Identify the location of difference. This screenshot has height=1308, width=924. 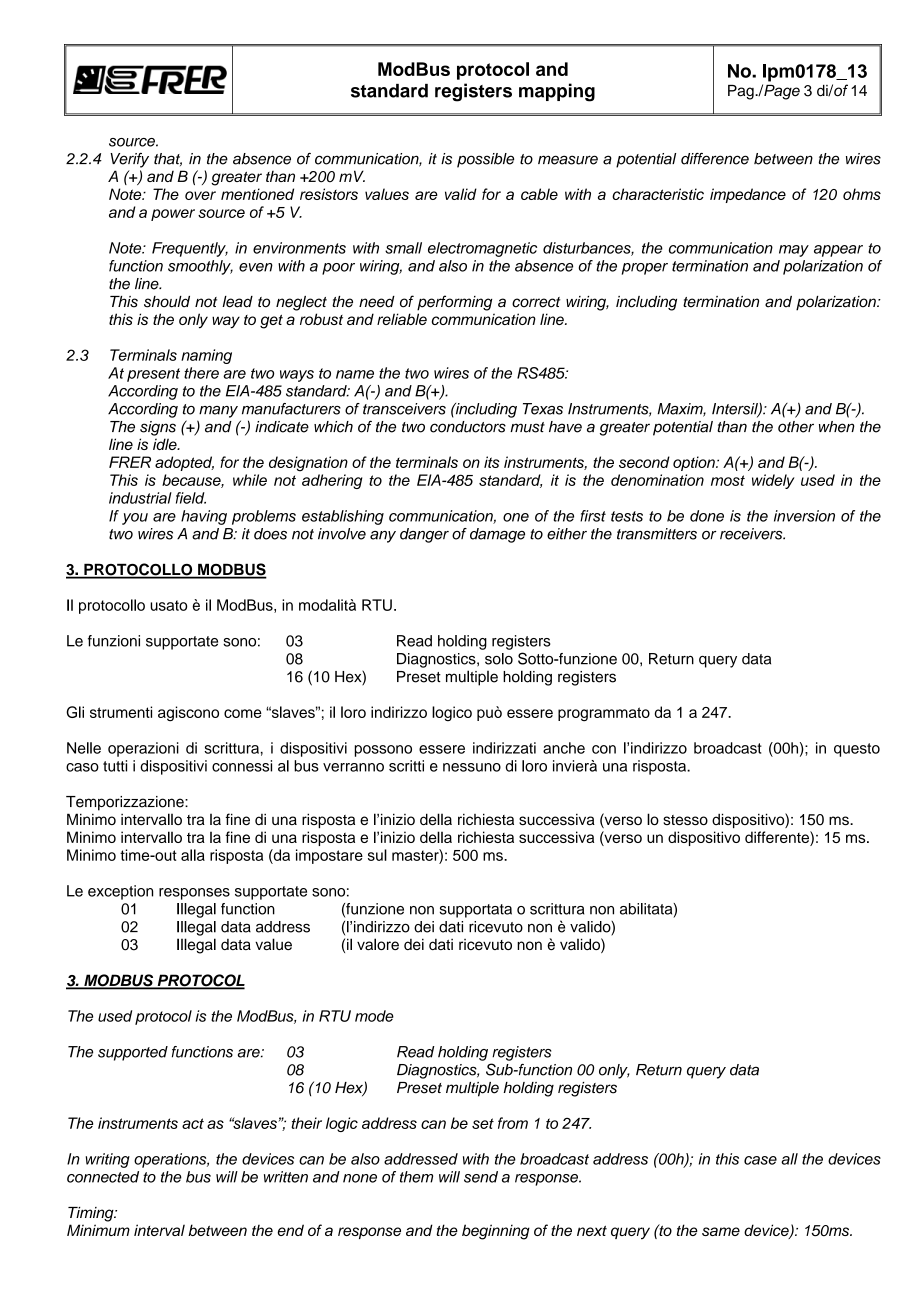
(715, 159).
